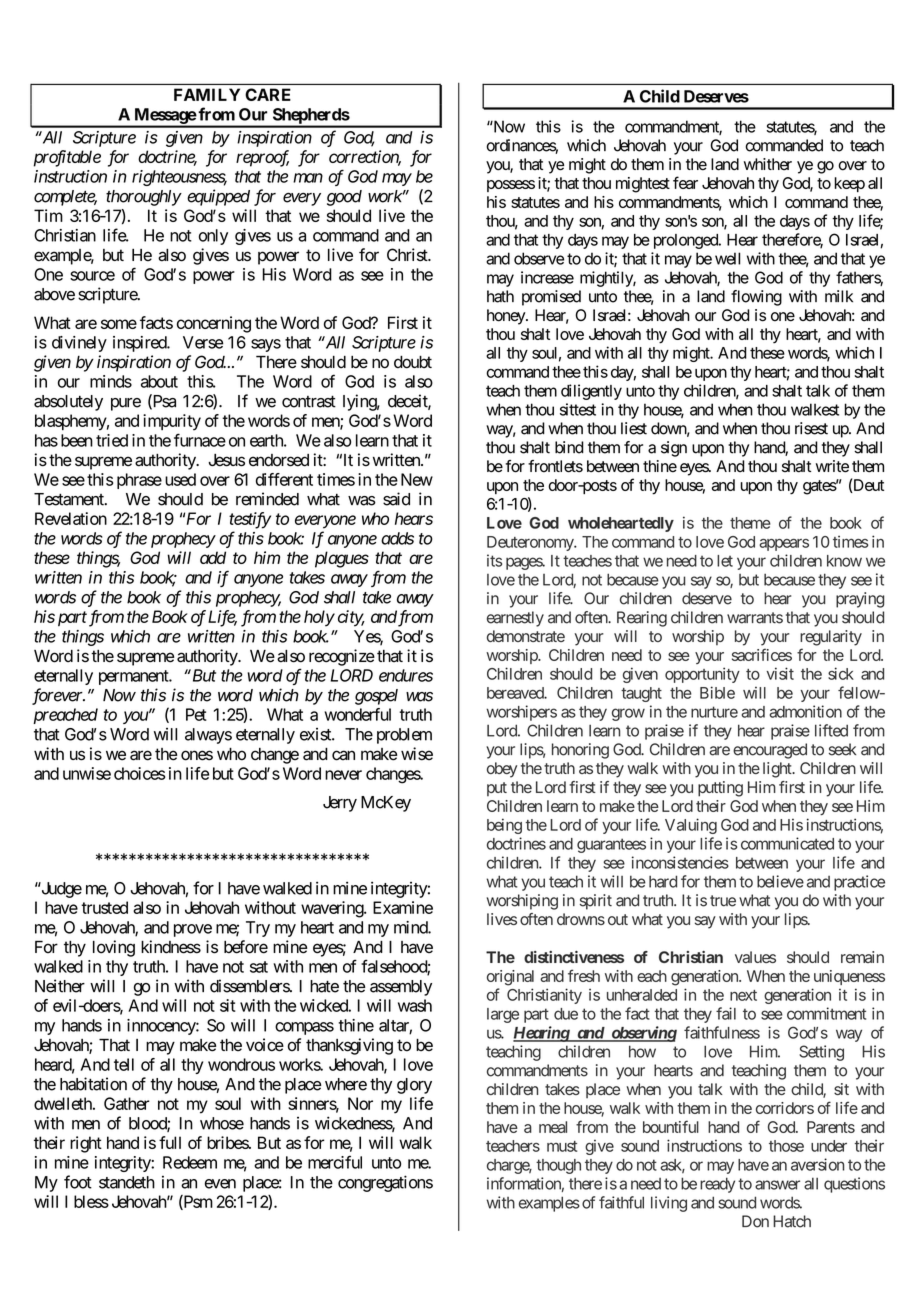 The image size is (924, 1308). I want to click on write, so click(832, 466).
